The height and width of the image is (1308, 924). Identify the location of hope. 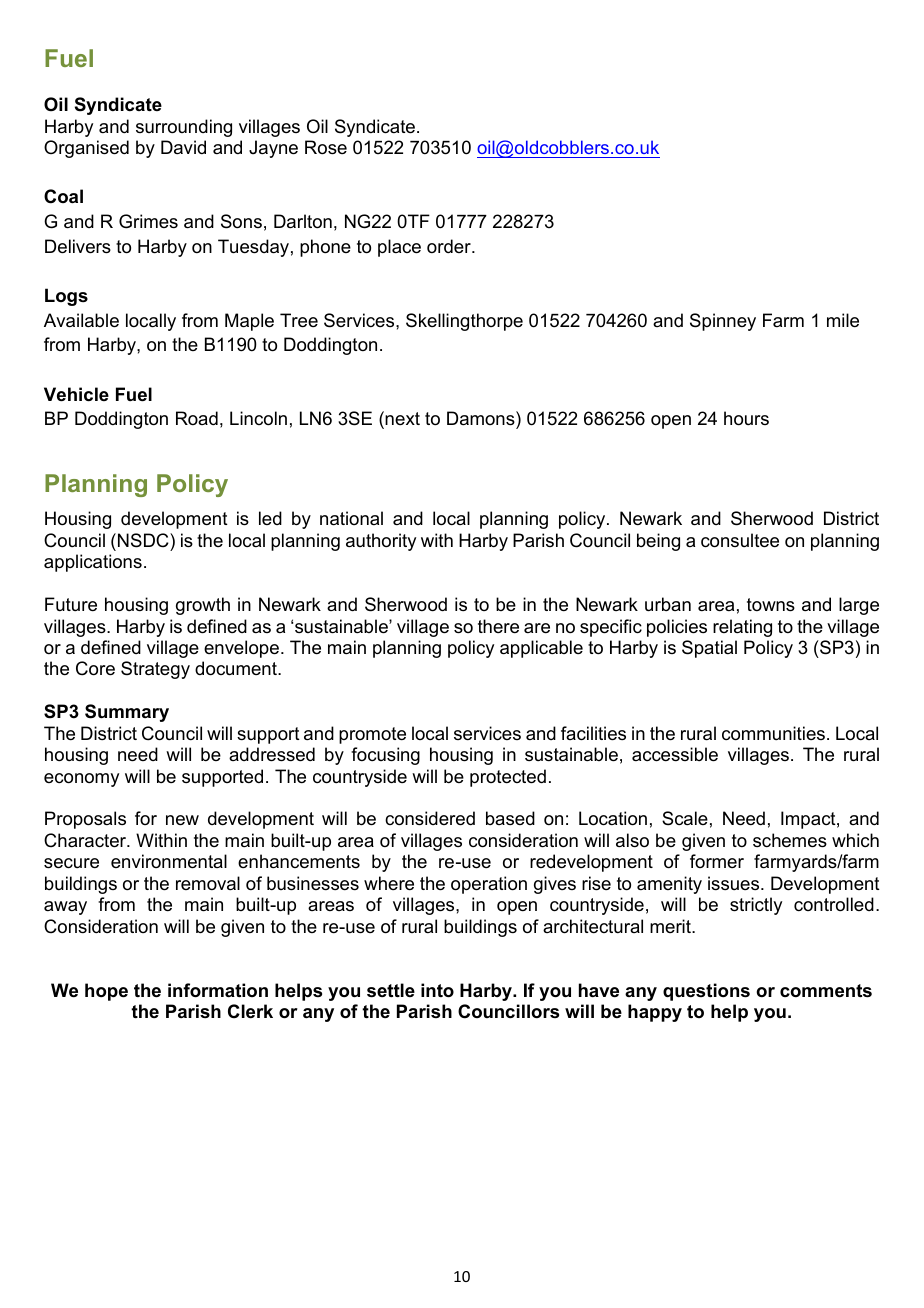
(106, 992).
